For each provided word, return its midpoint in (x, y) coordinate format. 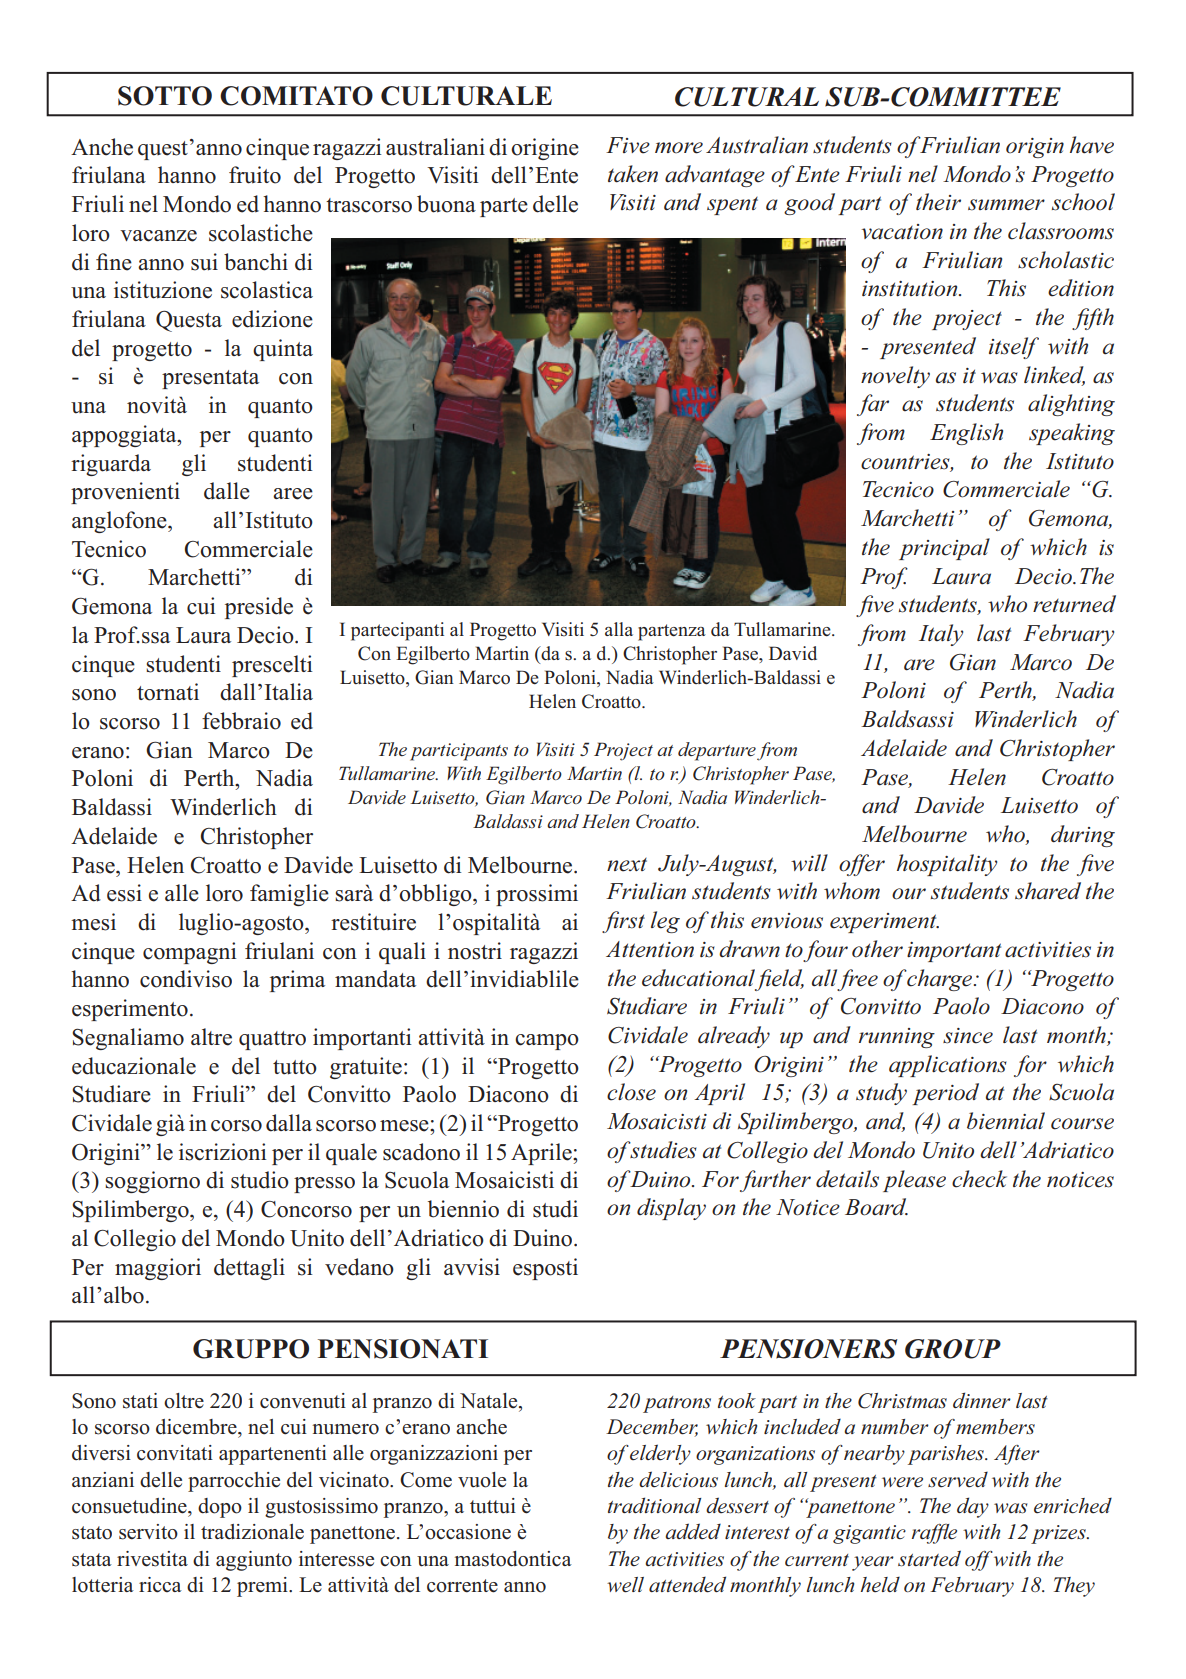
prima (297, 981)
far (873, 405)
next (627, 865)
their (938, 202)
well (625, 1585)
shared (1048, 891)
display (671, 1209)
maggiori (158, 1269)
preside (259, 608)
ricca (160, 1585)
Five (628, 145)
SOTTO (165, 96)
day (973, 1507)
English (966, 434)
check (979, 1179)
